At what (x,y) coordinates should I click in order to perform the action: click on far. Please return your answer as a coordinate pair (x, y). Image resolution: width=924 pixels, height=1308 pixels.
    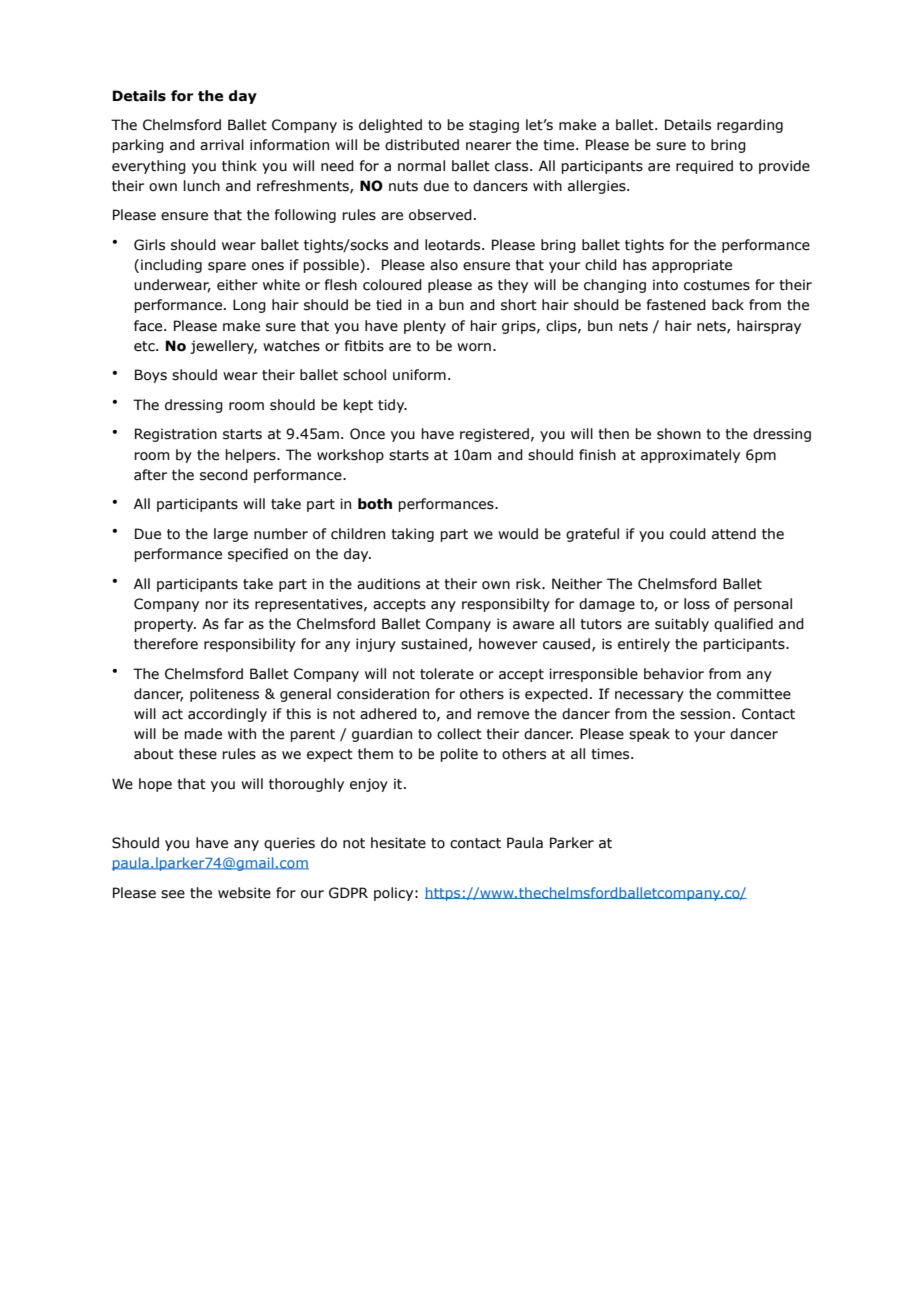
    Looking at the image, I should click on (234, 624).
